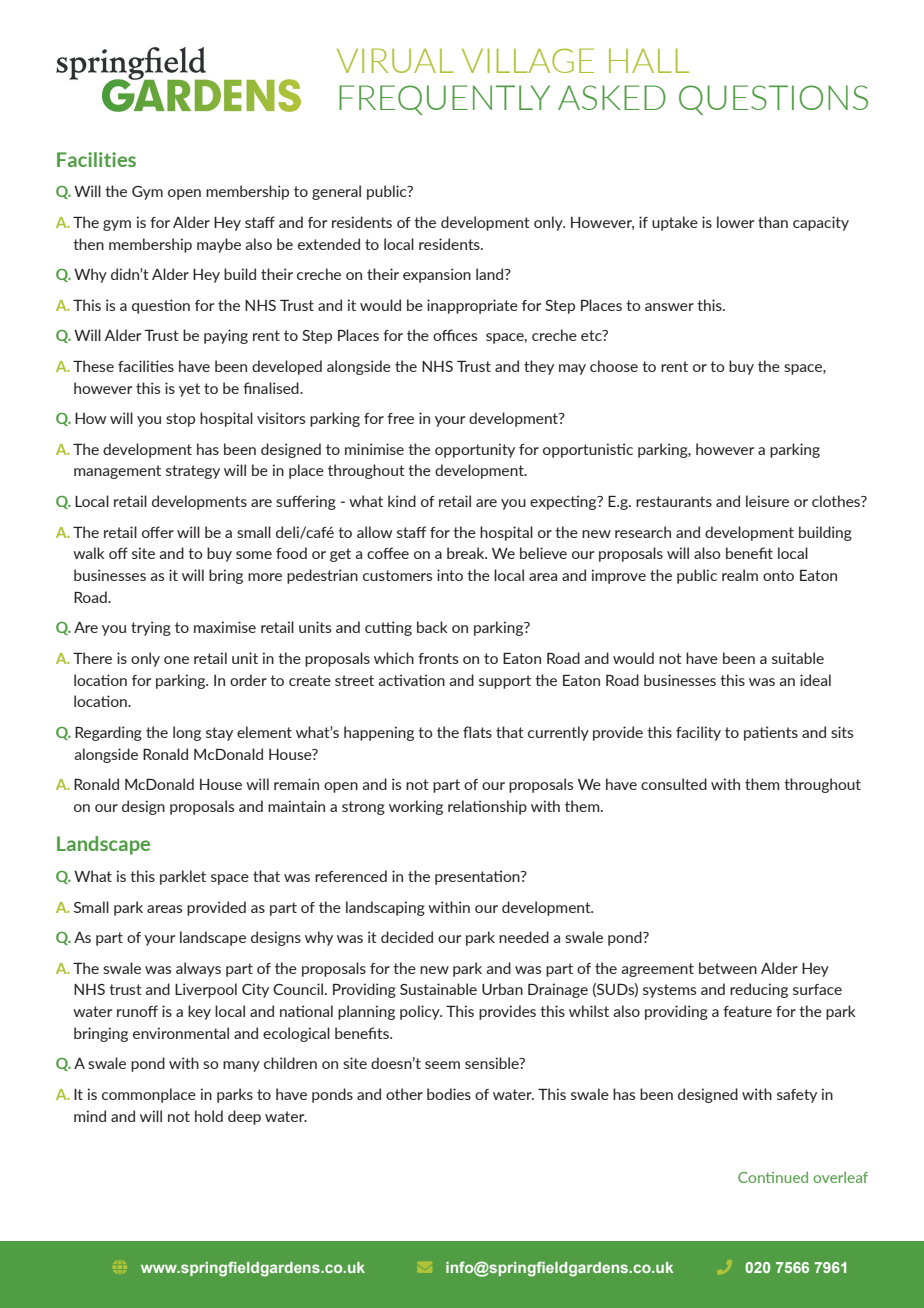 The height and width of the image is (1308, 924). I want to click on answer, so click(669, 307).
